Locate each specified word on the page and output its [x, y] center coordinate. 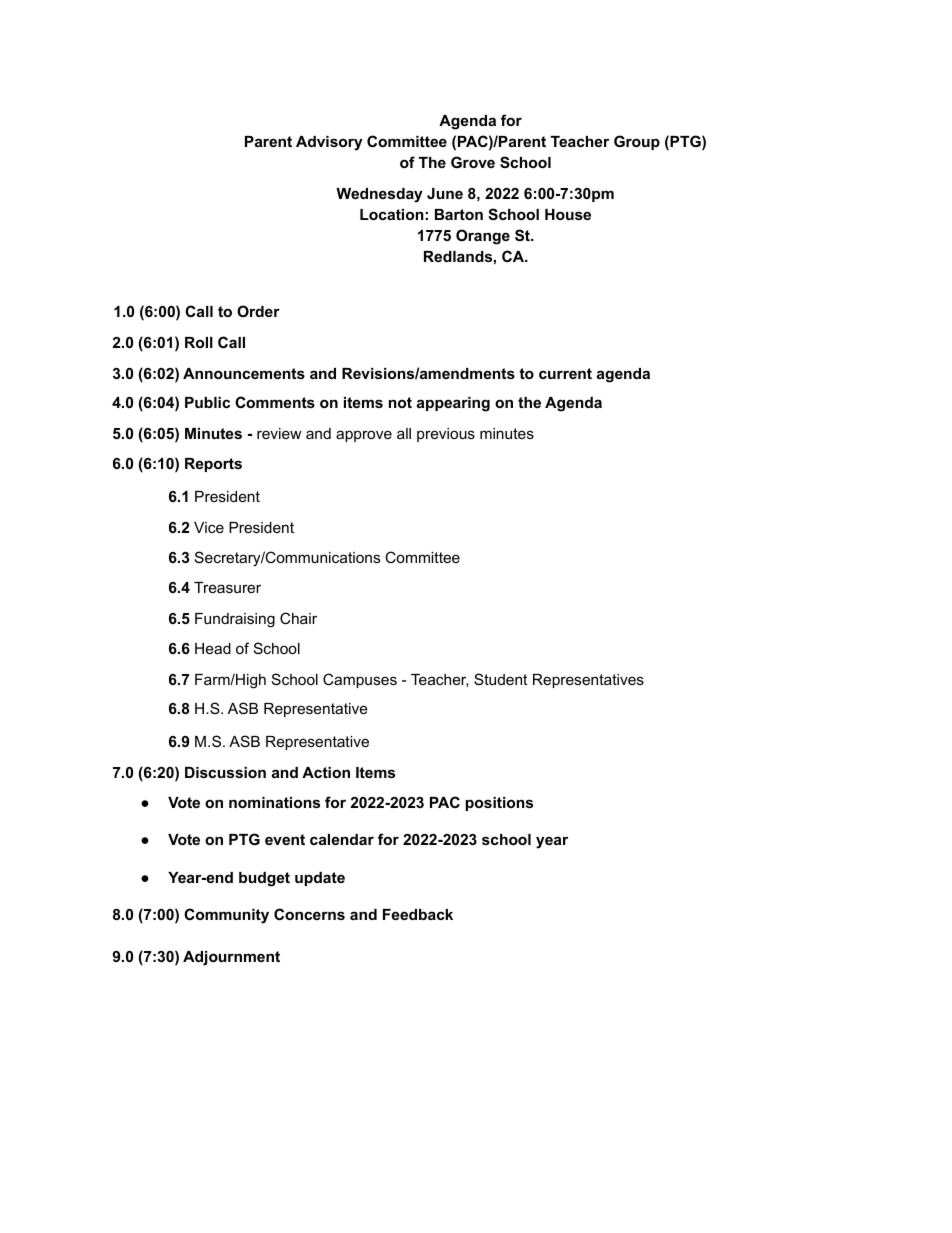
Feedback [418, 914]
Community [226, 916]
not [400, 402]
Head [213, 648]
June [445, 193]
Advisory [329, 143]
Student [500, 679]
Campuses [360, 680]
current [565, 373]
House [568, 214]
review [279, 433]
